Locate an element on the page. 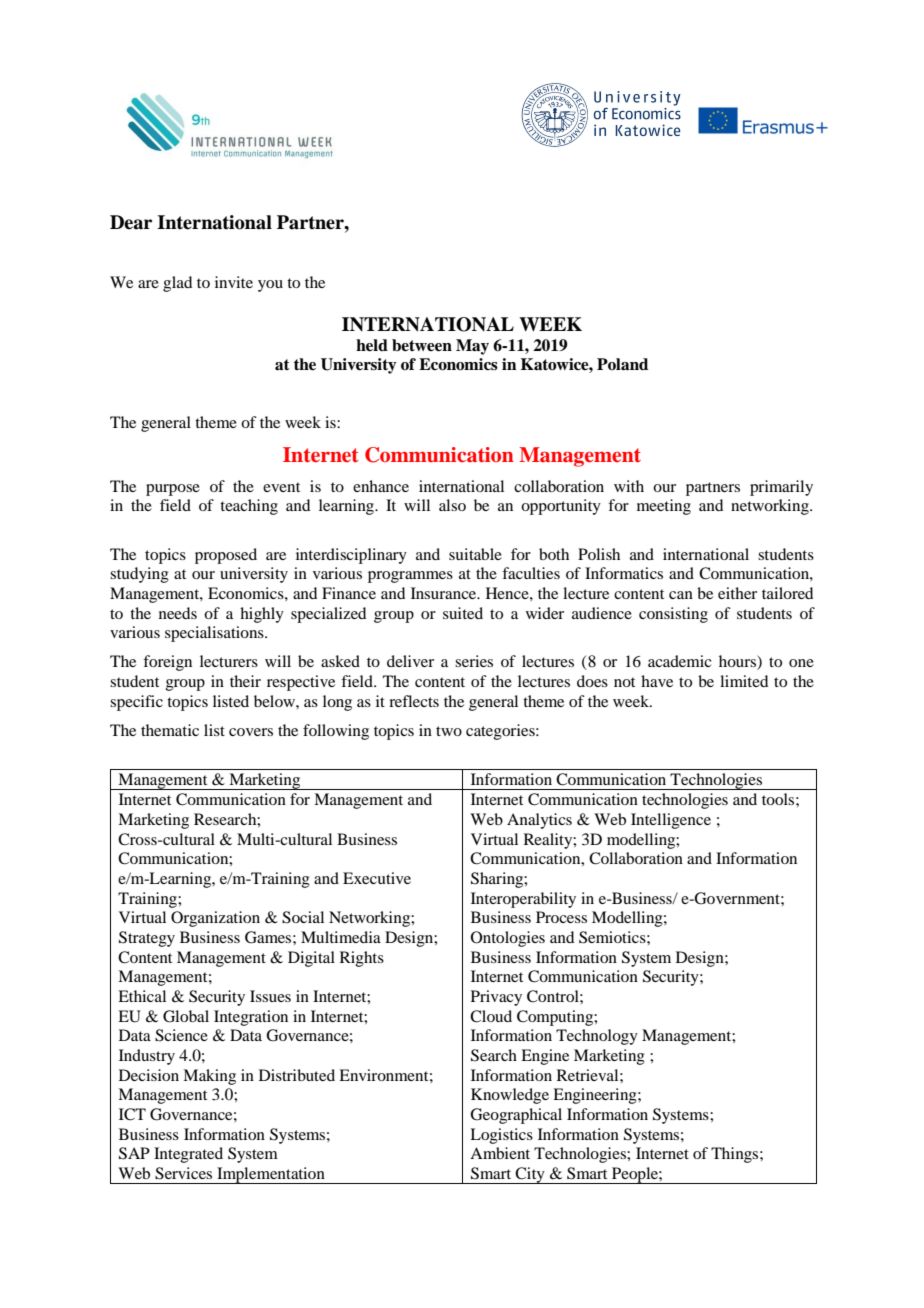 Image resolution: width=924 pixels, height=1308 pixels. suitable is located at coordinates (475, 554).
